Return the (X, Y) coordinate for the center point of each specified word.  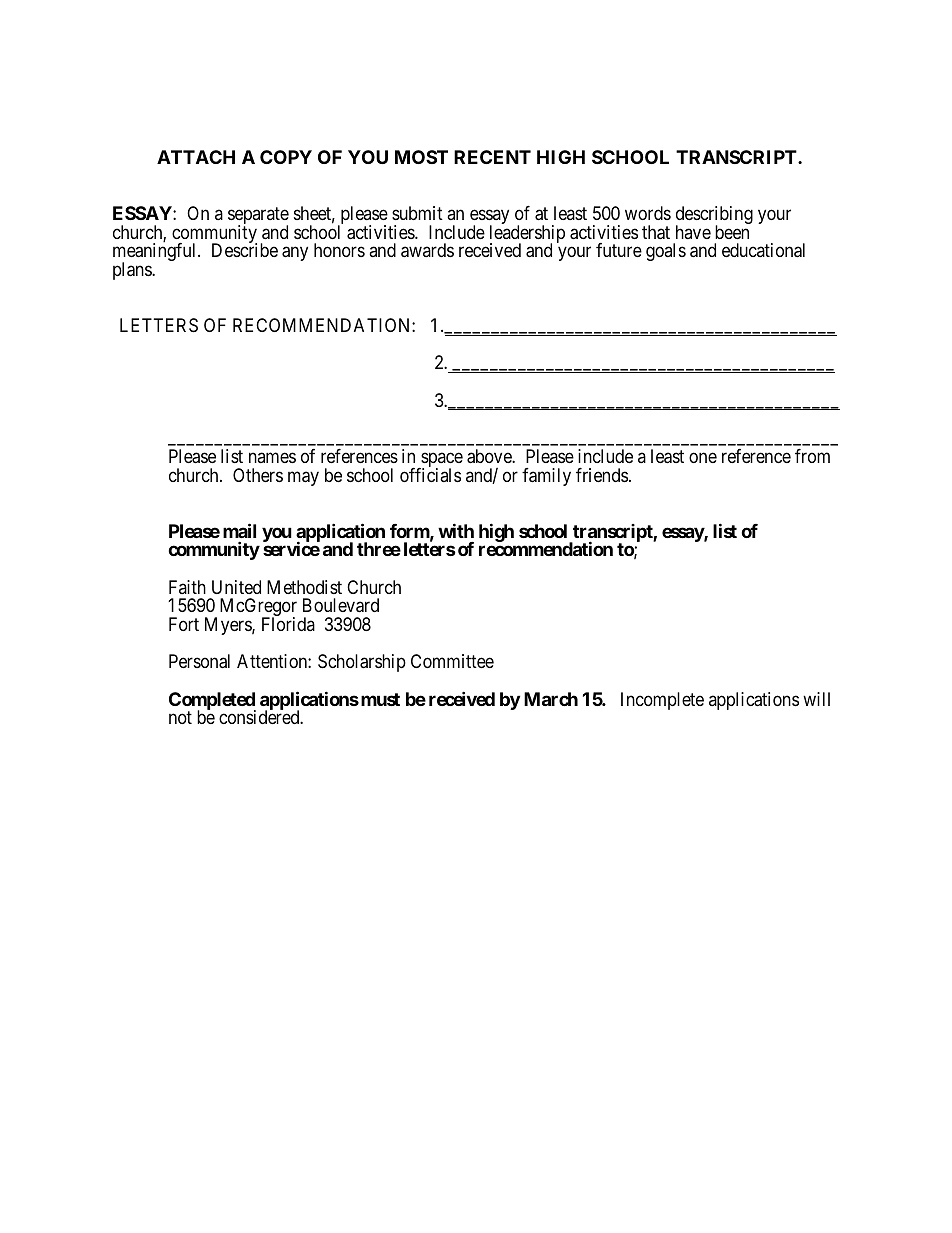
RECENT (492, 157)
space (441, 461)
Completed (212, 702)
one (703, 457)
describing (714, 216)
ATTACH (196, 157)
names (272, 457)
